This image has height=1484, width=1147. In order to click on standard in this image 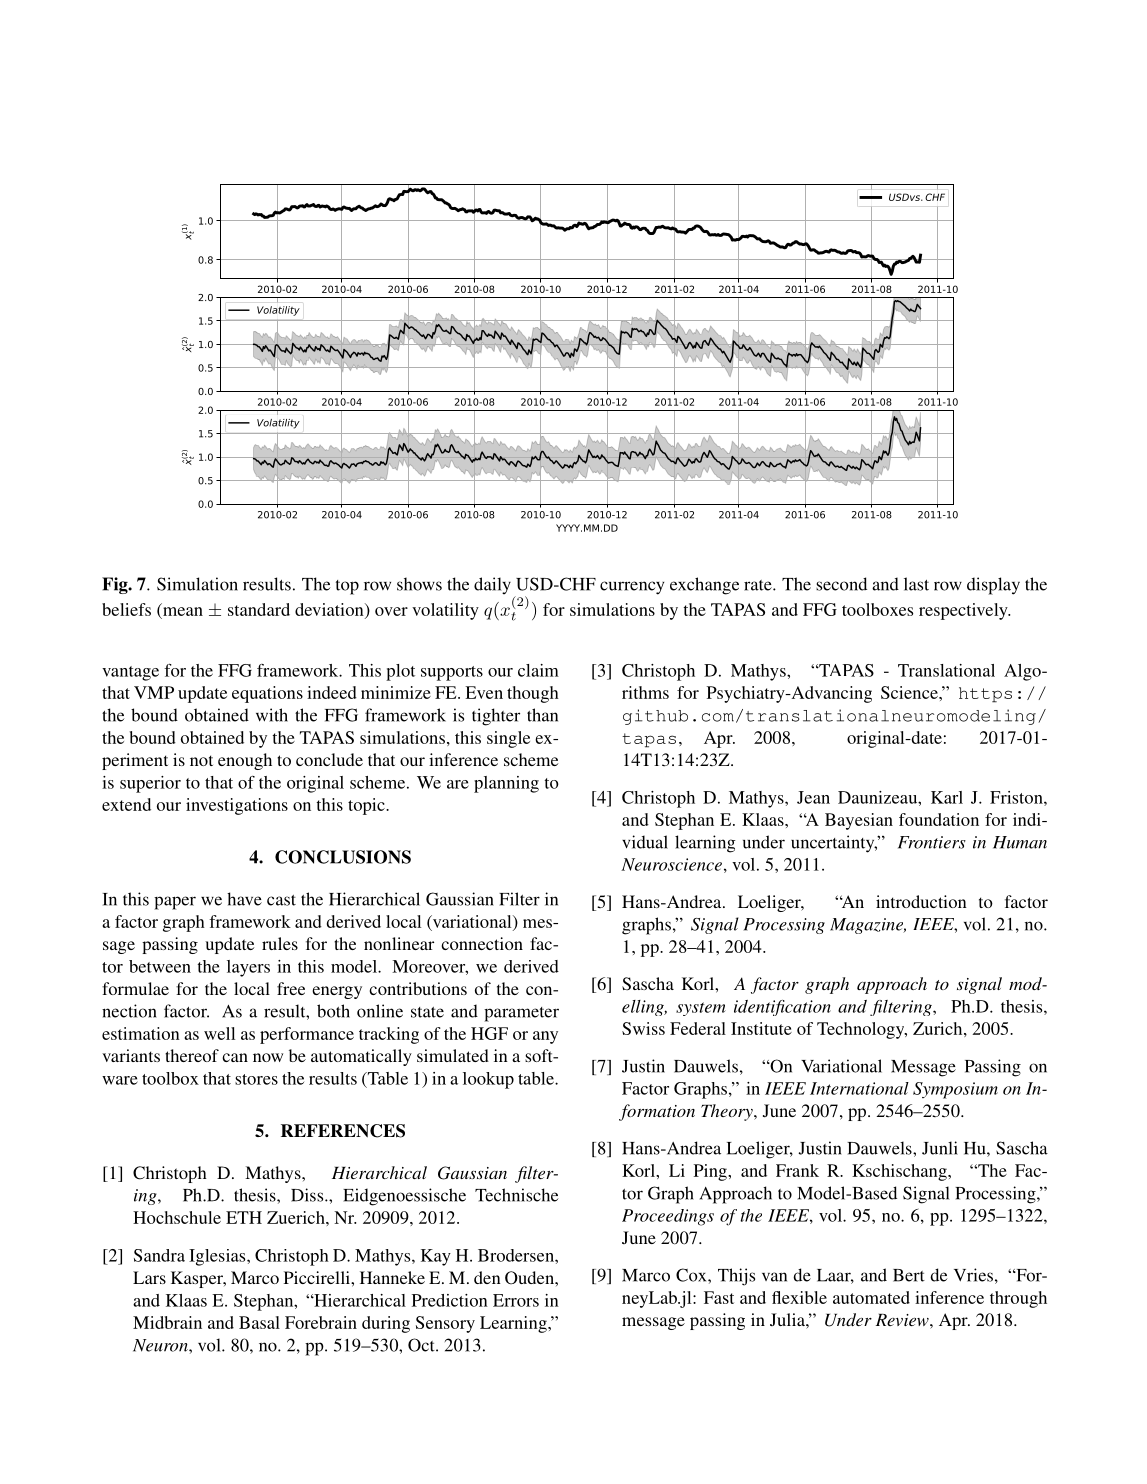, I will do `click(259, 609)`.
